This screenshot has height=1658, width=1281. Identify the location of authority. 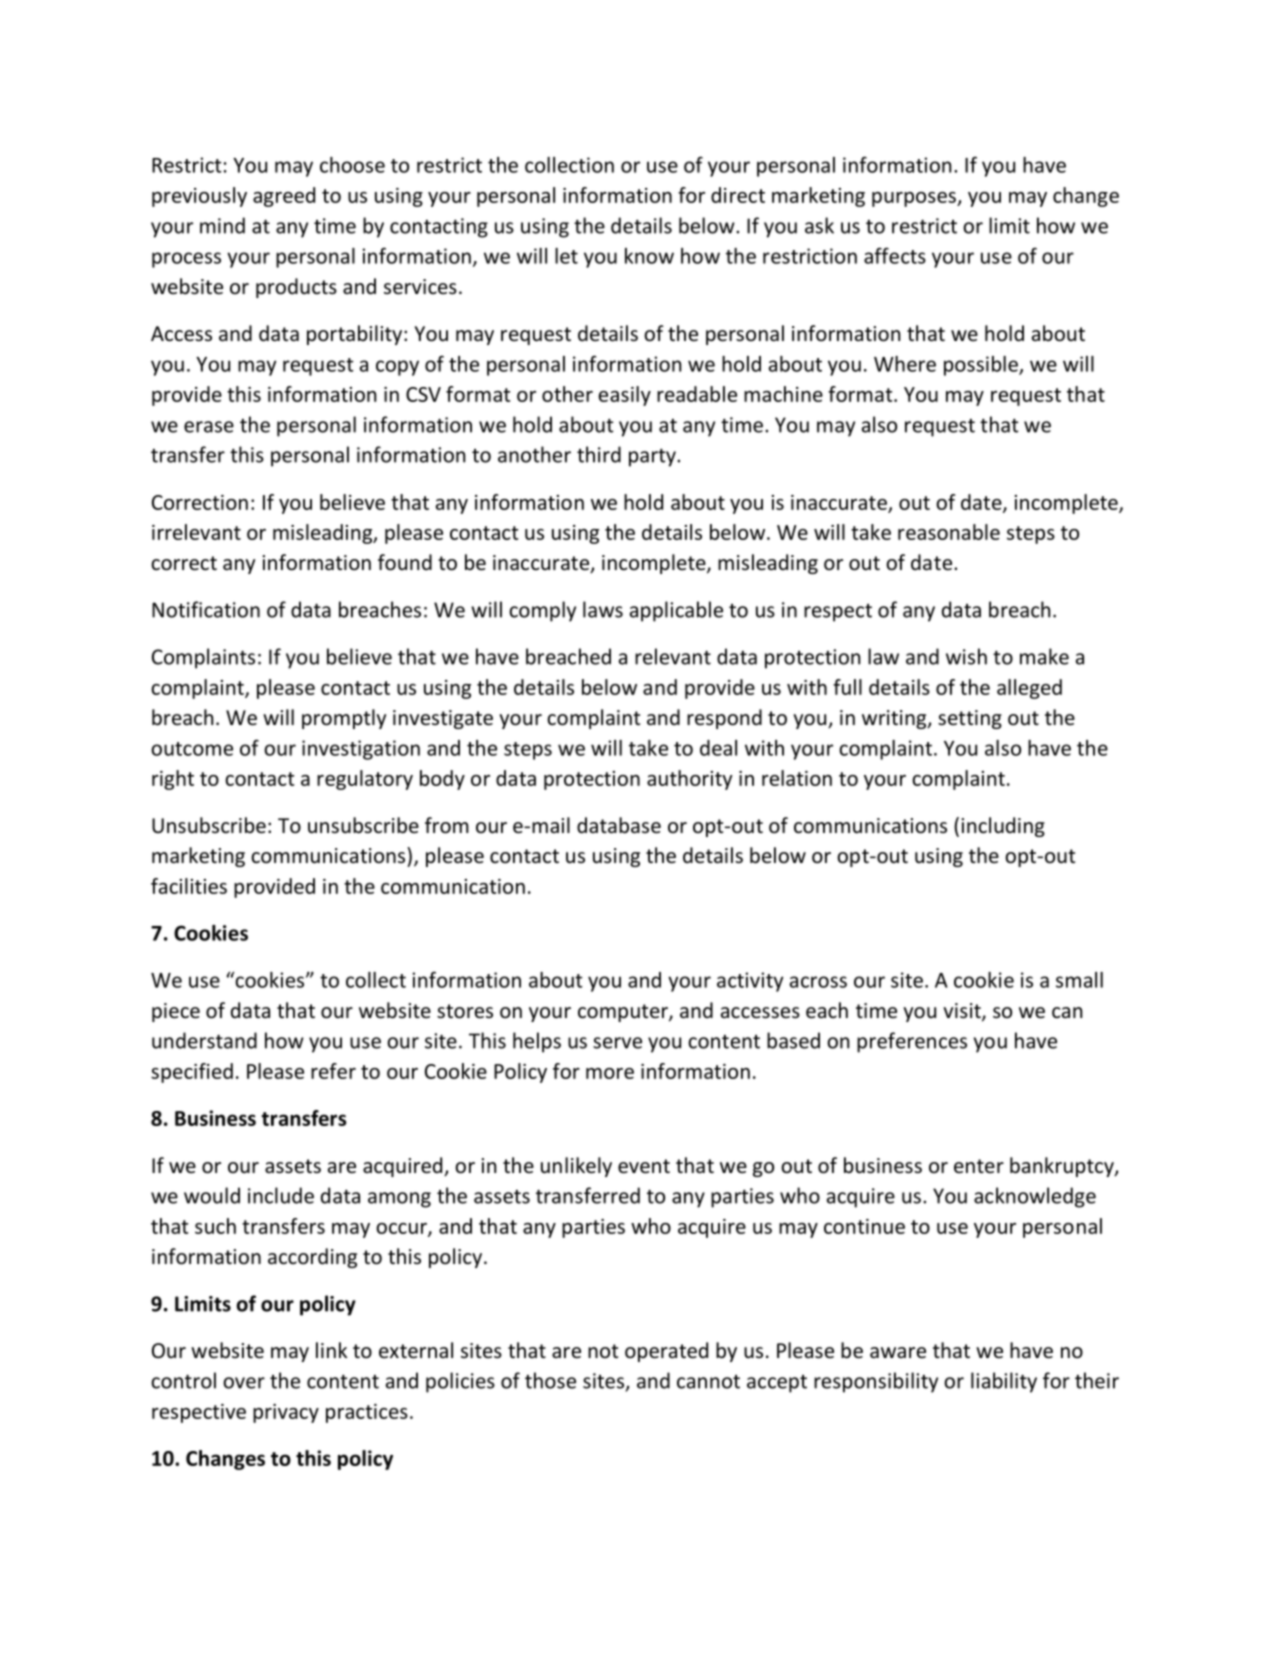
(689, 780).
